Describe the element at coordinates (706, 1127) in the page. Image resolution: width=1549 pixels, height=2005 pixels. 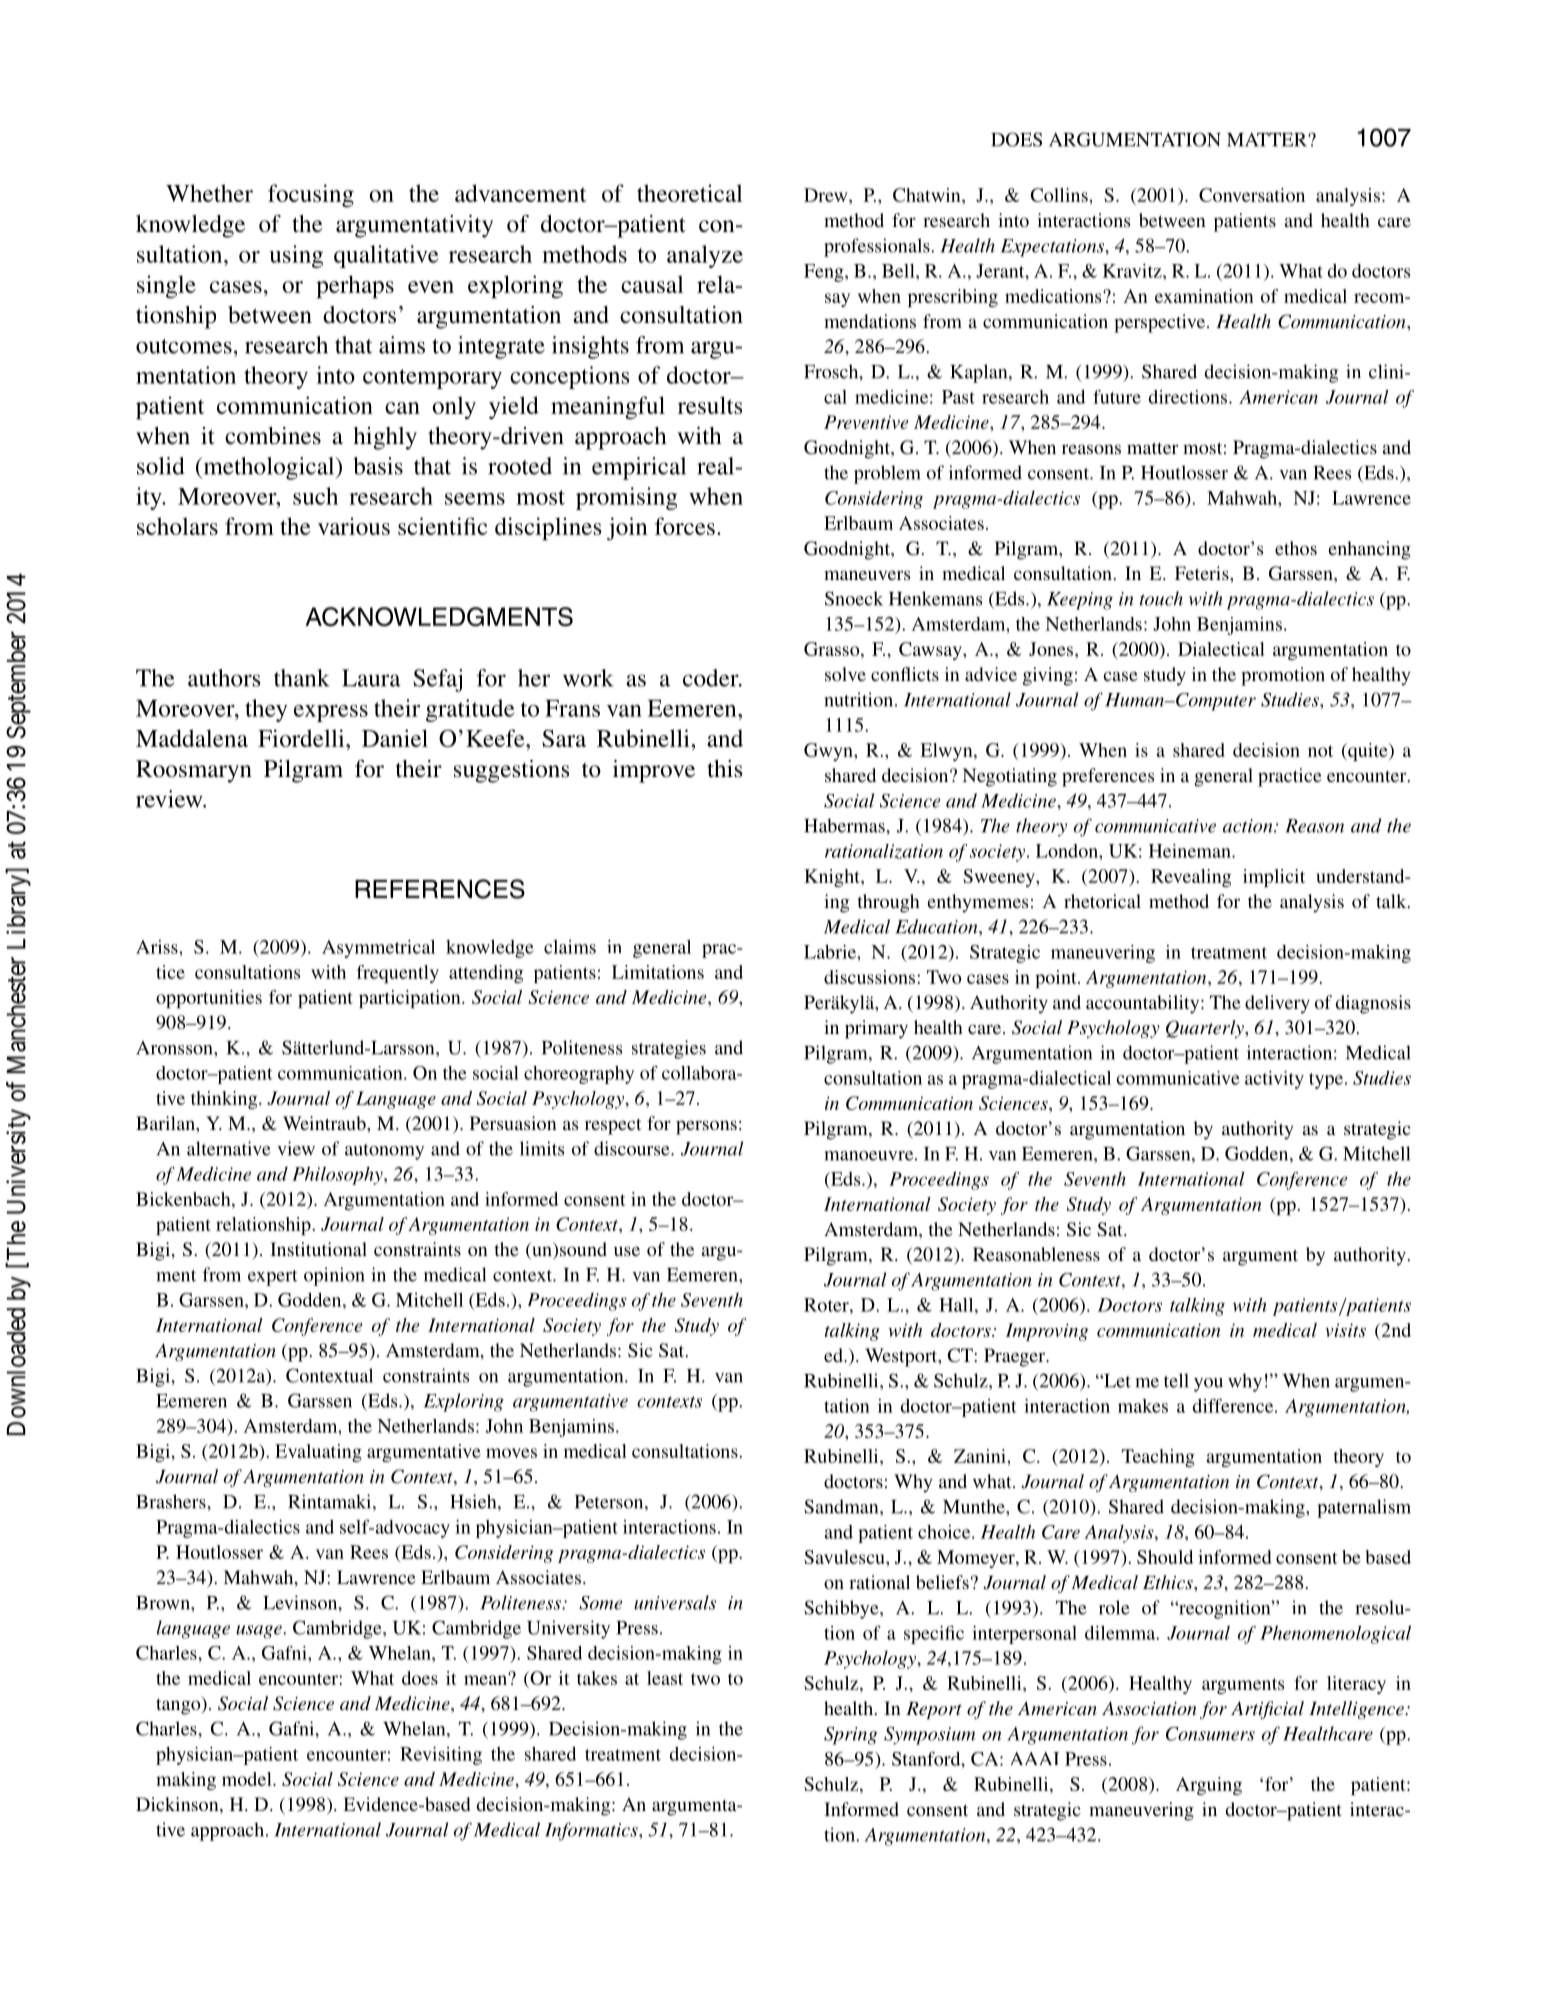
I see `persons` at that location.
